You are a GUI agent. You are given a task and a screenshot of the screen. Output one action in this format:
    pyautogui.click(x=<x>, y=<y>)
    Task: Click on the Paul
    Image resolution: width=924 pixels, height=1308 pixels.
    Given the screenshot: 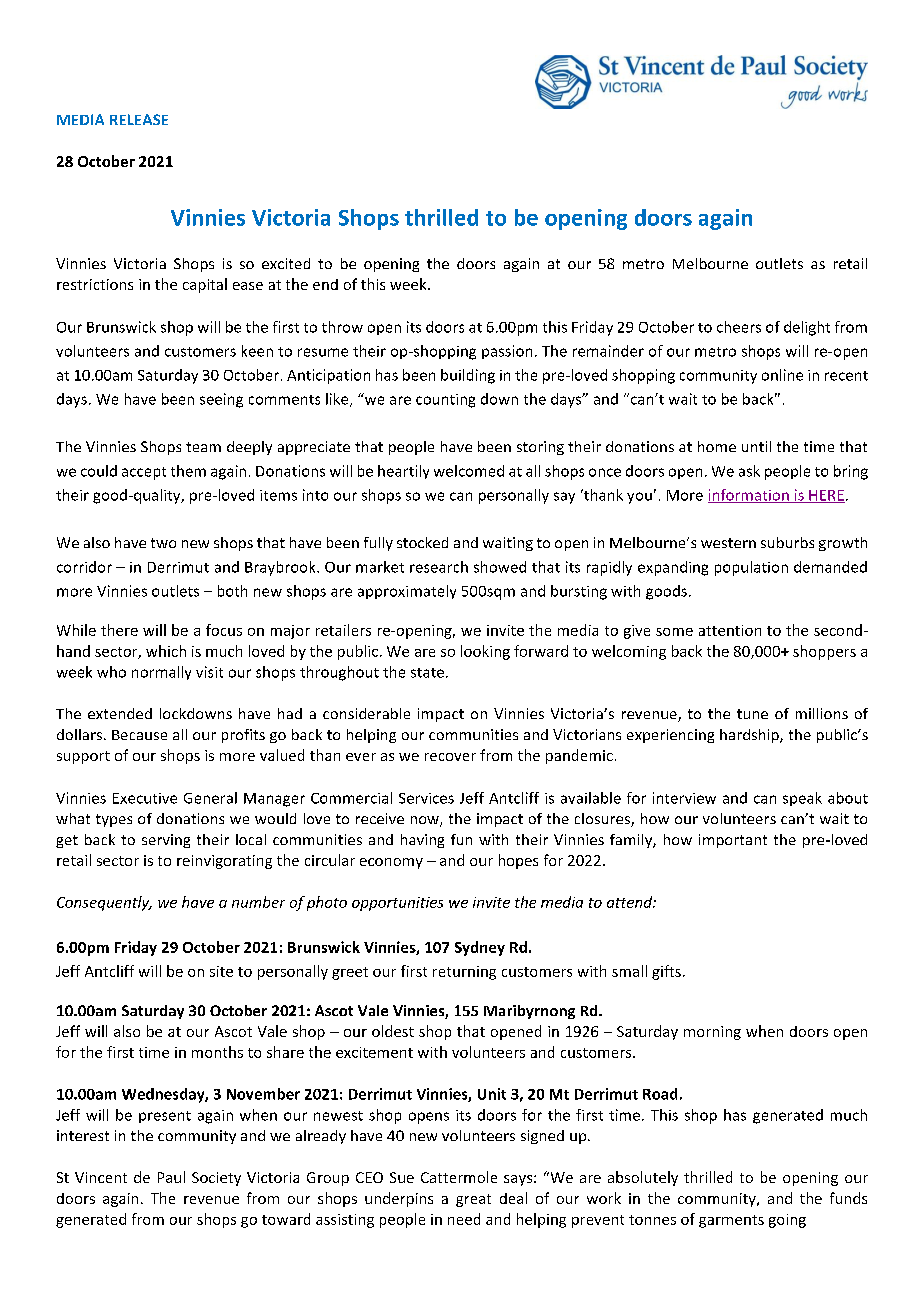 What is the action you would take?
    pyautogui.click(x=171, y=1177)
